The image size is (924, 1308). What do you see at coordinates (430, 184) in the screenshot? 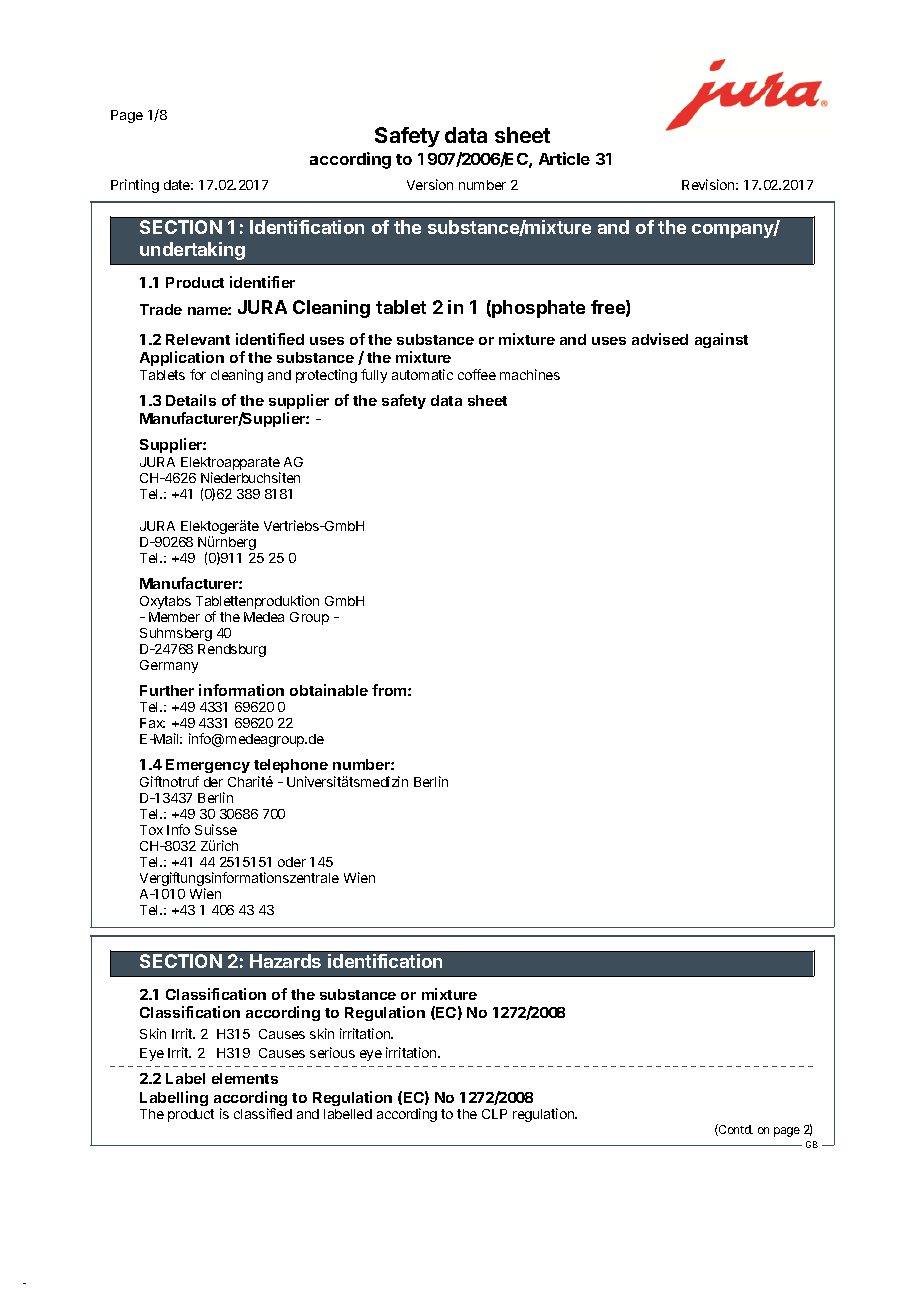
I see `Version` at bounding box center [430, 184].
